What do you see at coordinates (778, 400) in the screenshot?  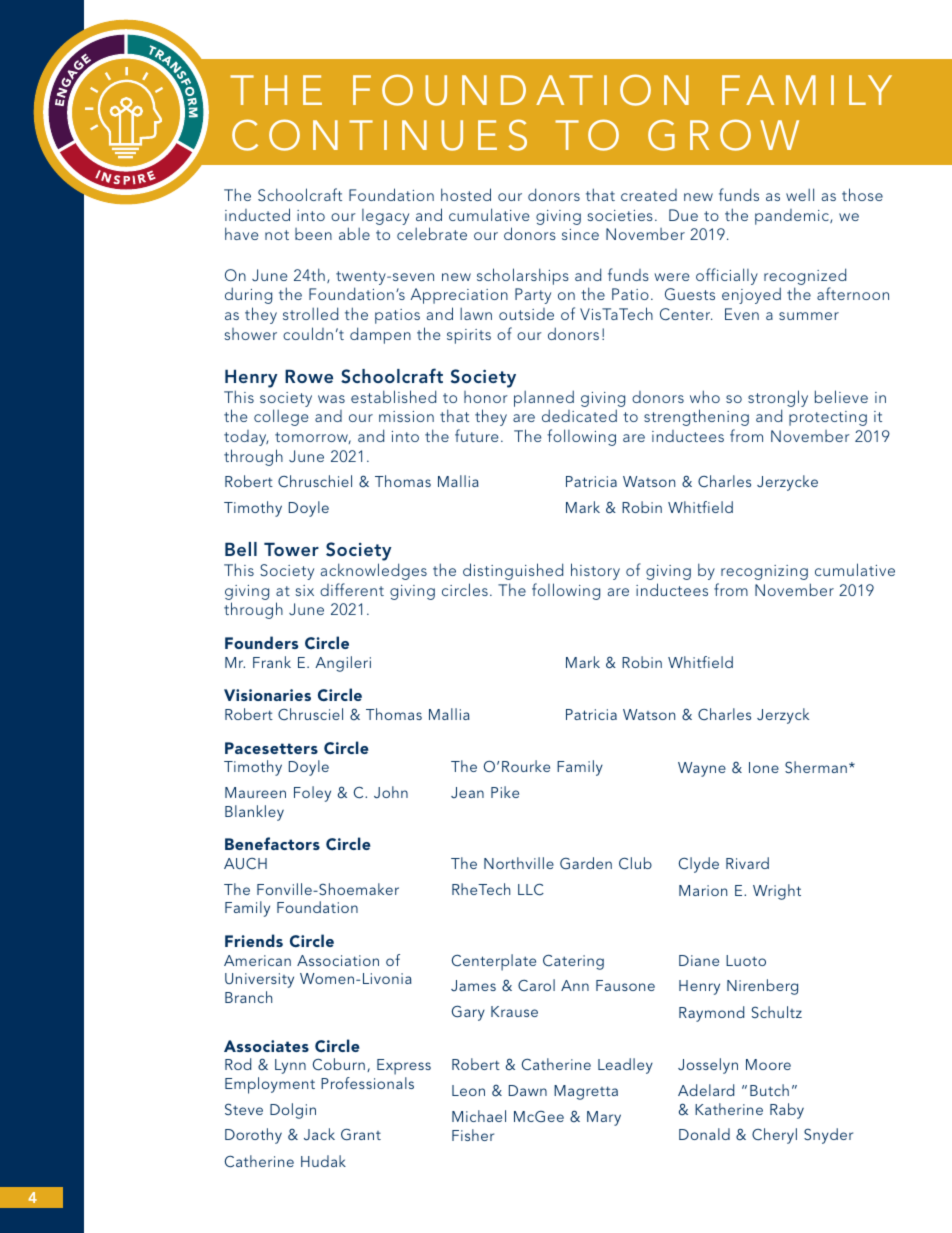 I see `strongly` at bounding box center [778, 400].
